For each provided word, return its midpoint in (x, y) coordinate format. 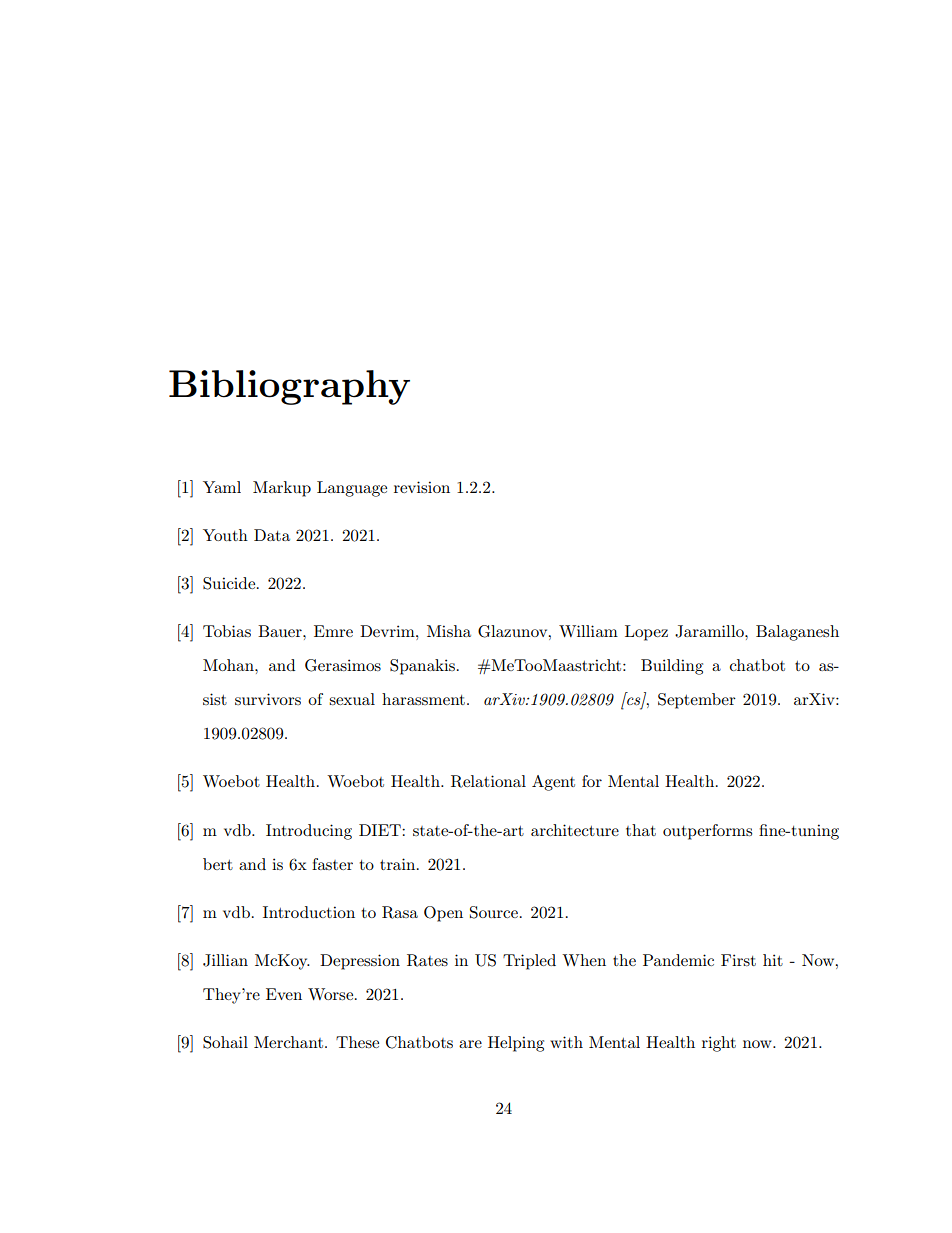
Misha (449, 631)
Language (352, 489)
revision (422, 487)
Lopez (646, 633)
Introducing (309, 832)
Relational (488, 781)
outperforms (707, 832)
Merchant (288, 1042)
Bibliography (289, 387)
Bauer (281, 631)
